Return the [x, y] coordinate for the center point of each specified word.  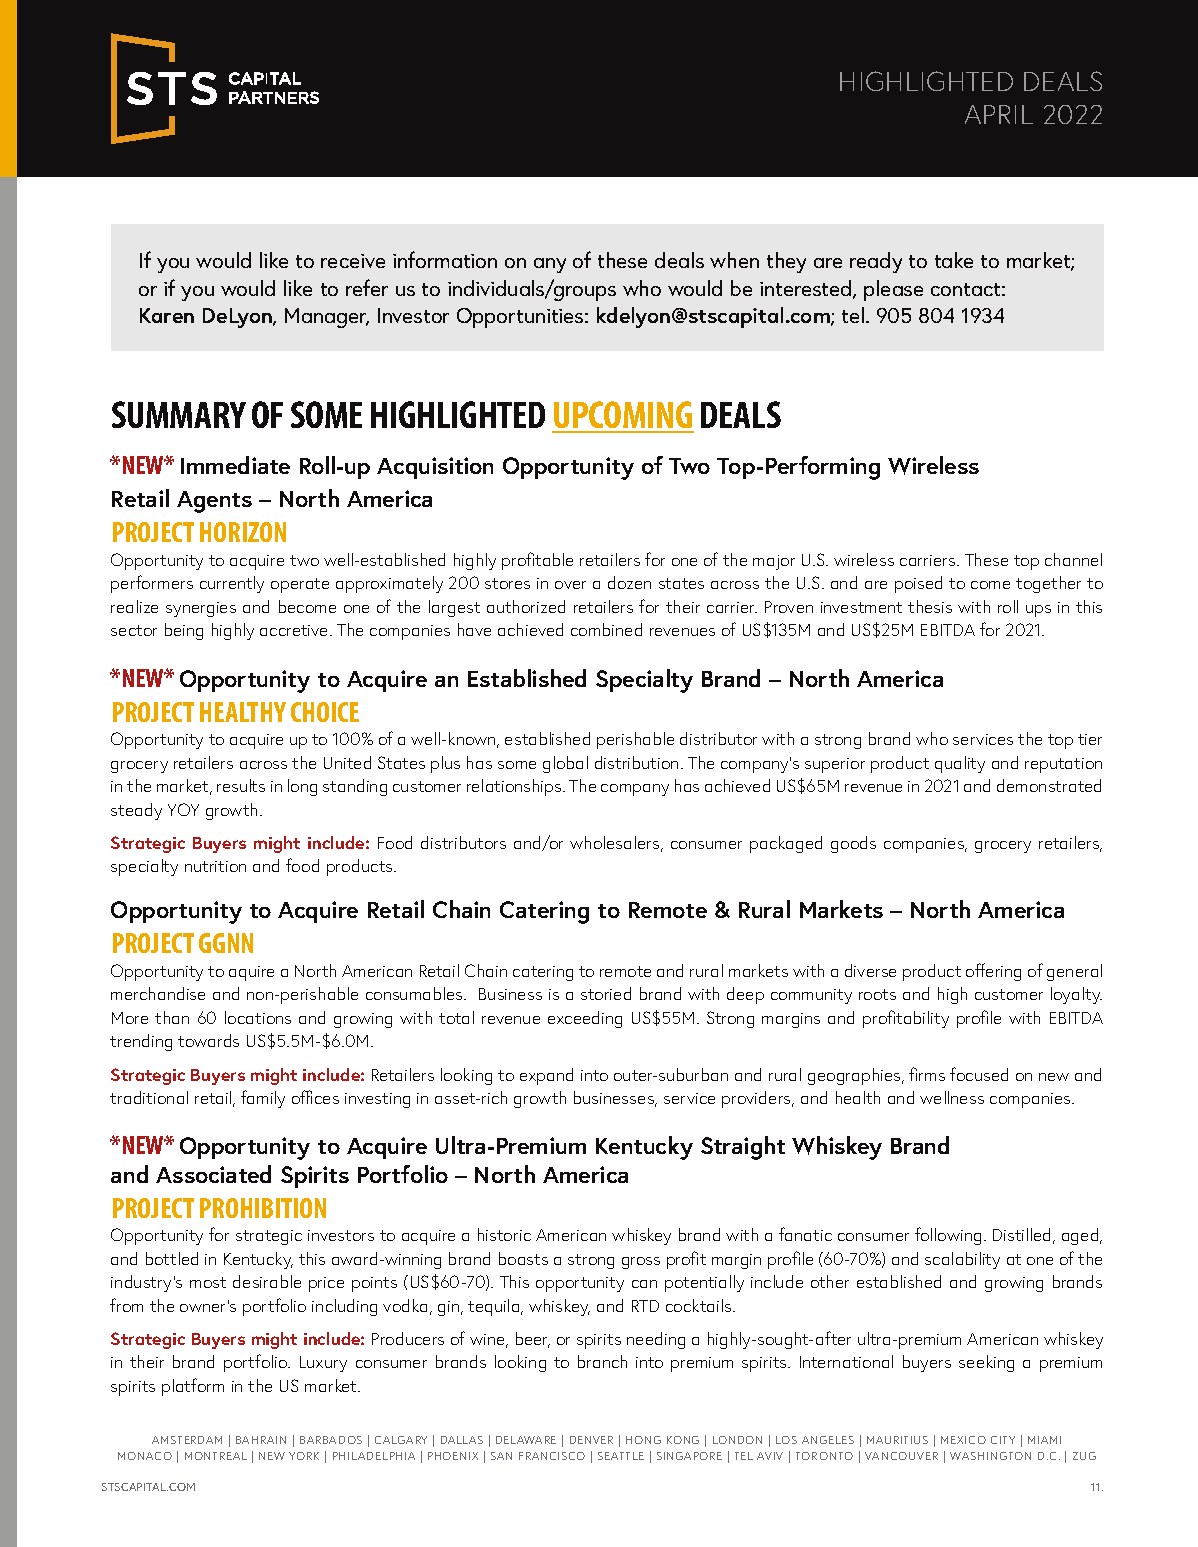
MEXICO [963, 1440]
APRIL [999, 114]
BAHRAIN [261, 1440]
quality [960, 764]
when [734, 260]
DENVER [591, 1440]
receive [353, 261]
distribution [636, 762]
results [241, 785]
